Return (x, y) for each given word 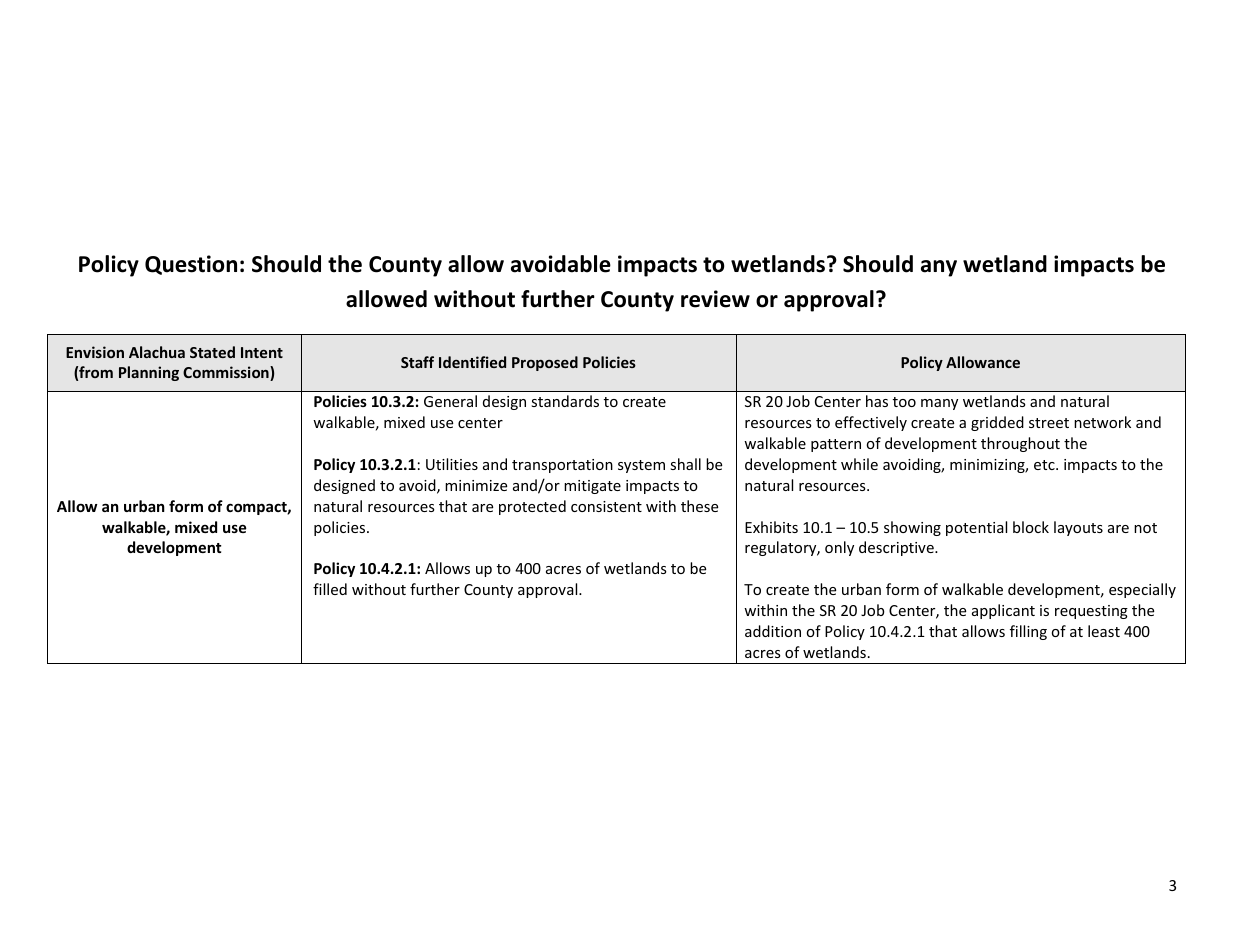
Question (191, 265)
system (641, 466)
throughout (1020, 444)
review (715, 299)
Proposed (545, 363)
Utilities (452, 464)
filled (330, 589)
